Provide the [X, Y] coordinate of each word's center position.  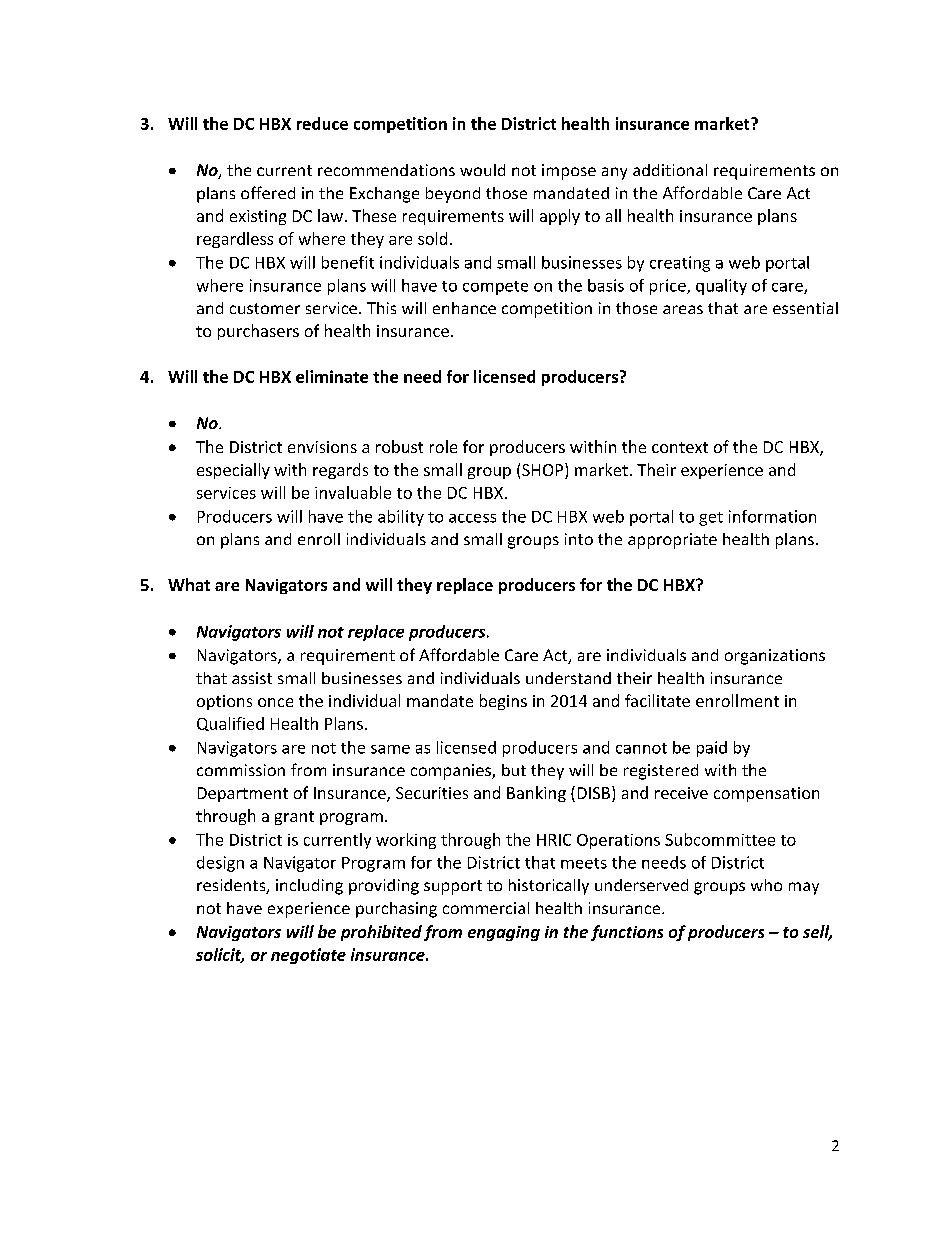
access [472, 518]
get [711, 519]
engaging [504, 933]
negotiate [308, 956]
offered [268, 192]
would [482, 170]
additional [670, 170]
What [189, 584]
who [766, 885]
